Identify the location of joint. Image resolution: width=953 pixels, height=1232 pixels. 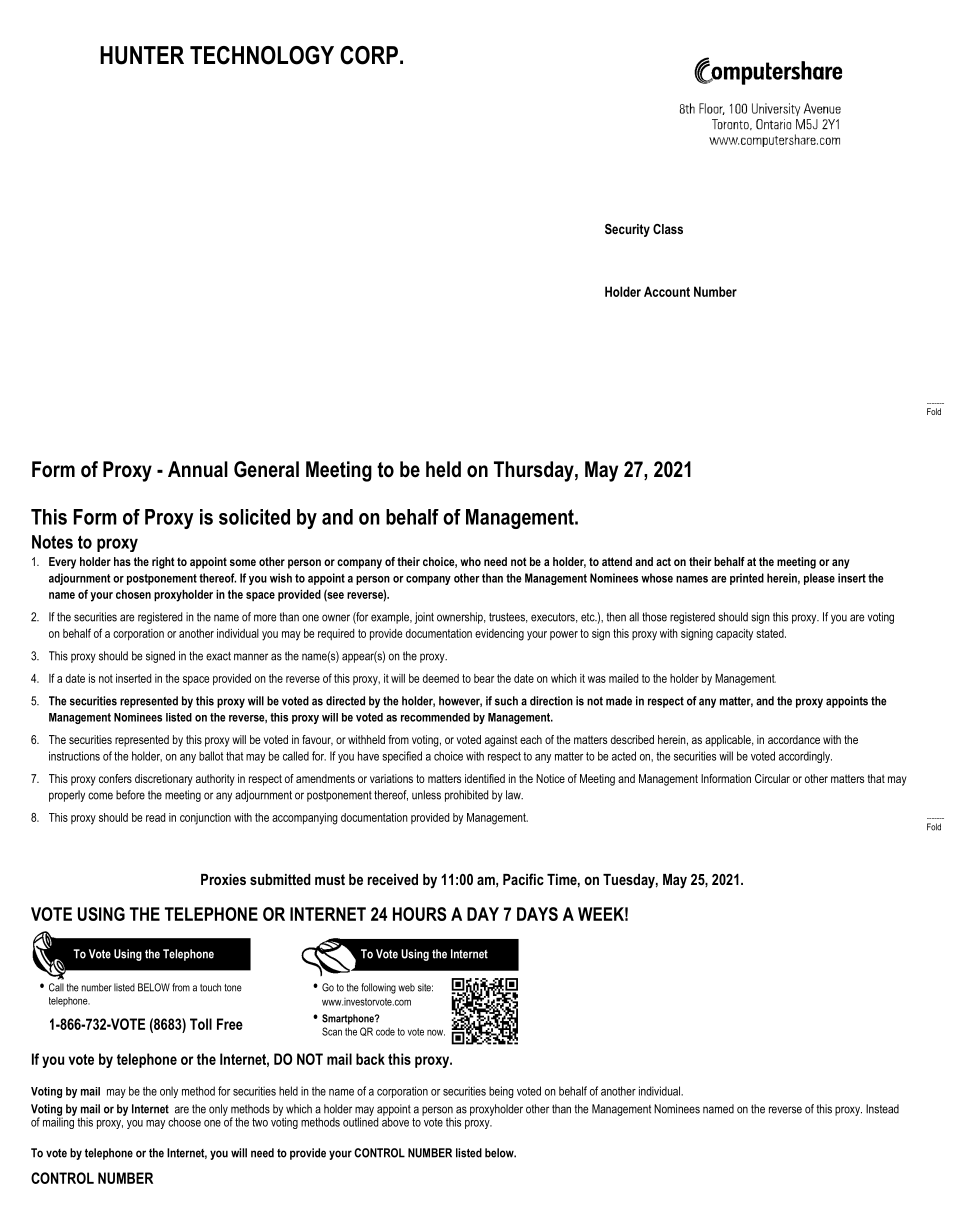
(424, 618).
